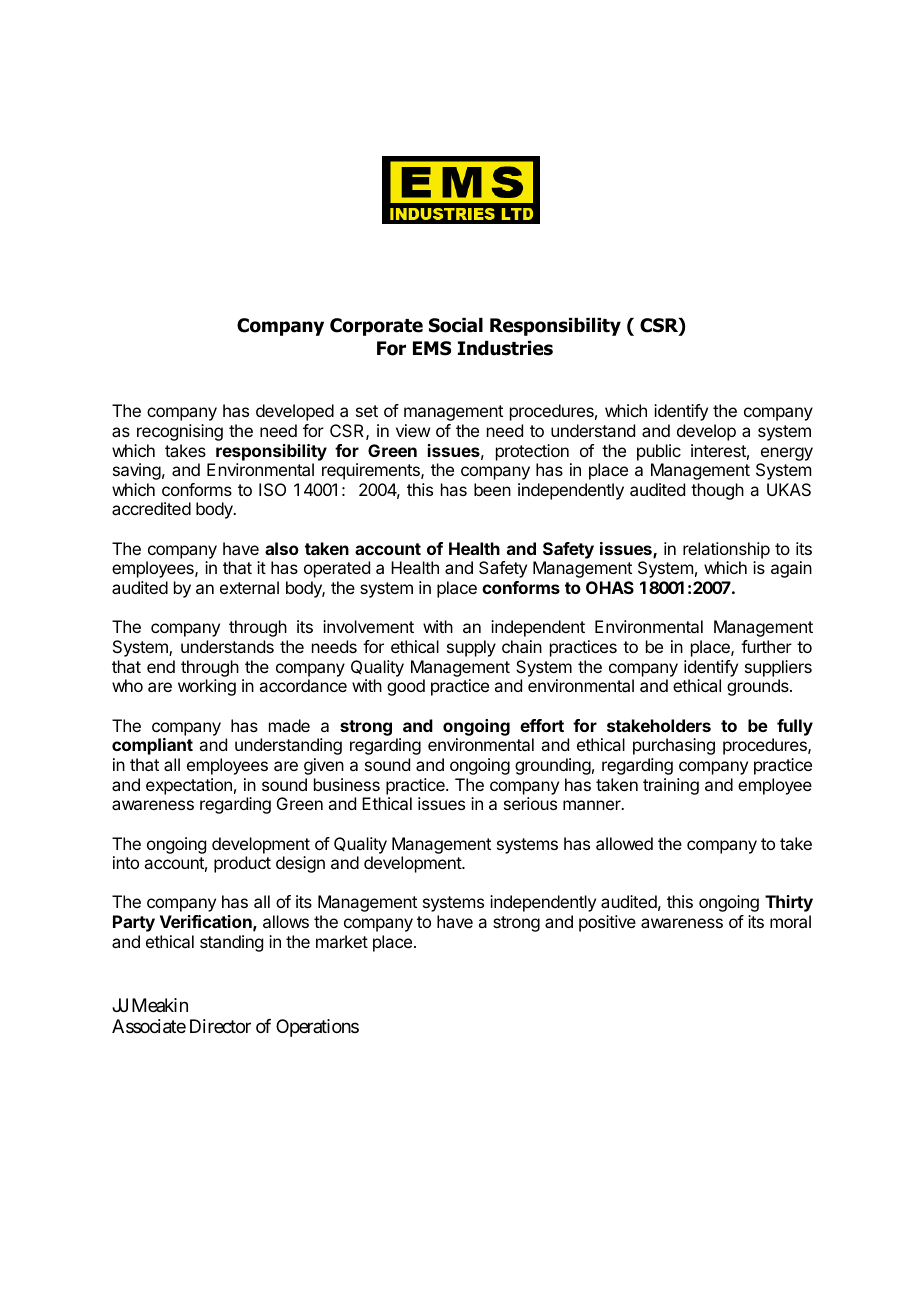 The height and width of the image is (1308, 924). Describe the element at coordinates (471, 648) in the image. I see `supply` at that location.
